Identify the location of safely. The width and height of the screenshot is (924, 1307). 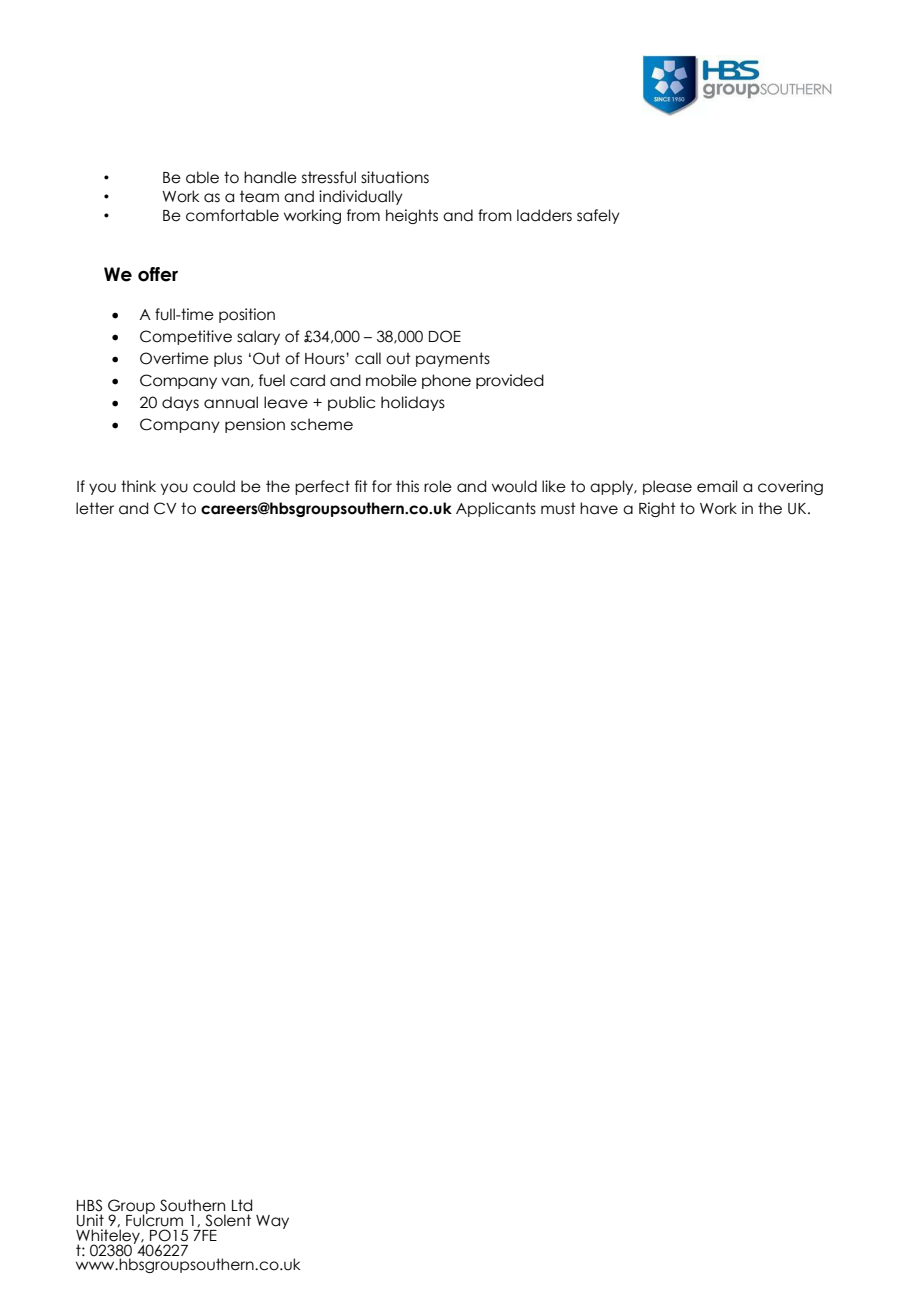
(598, 216).
